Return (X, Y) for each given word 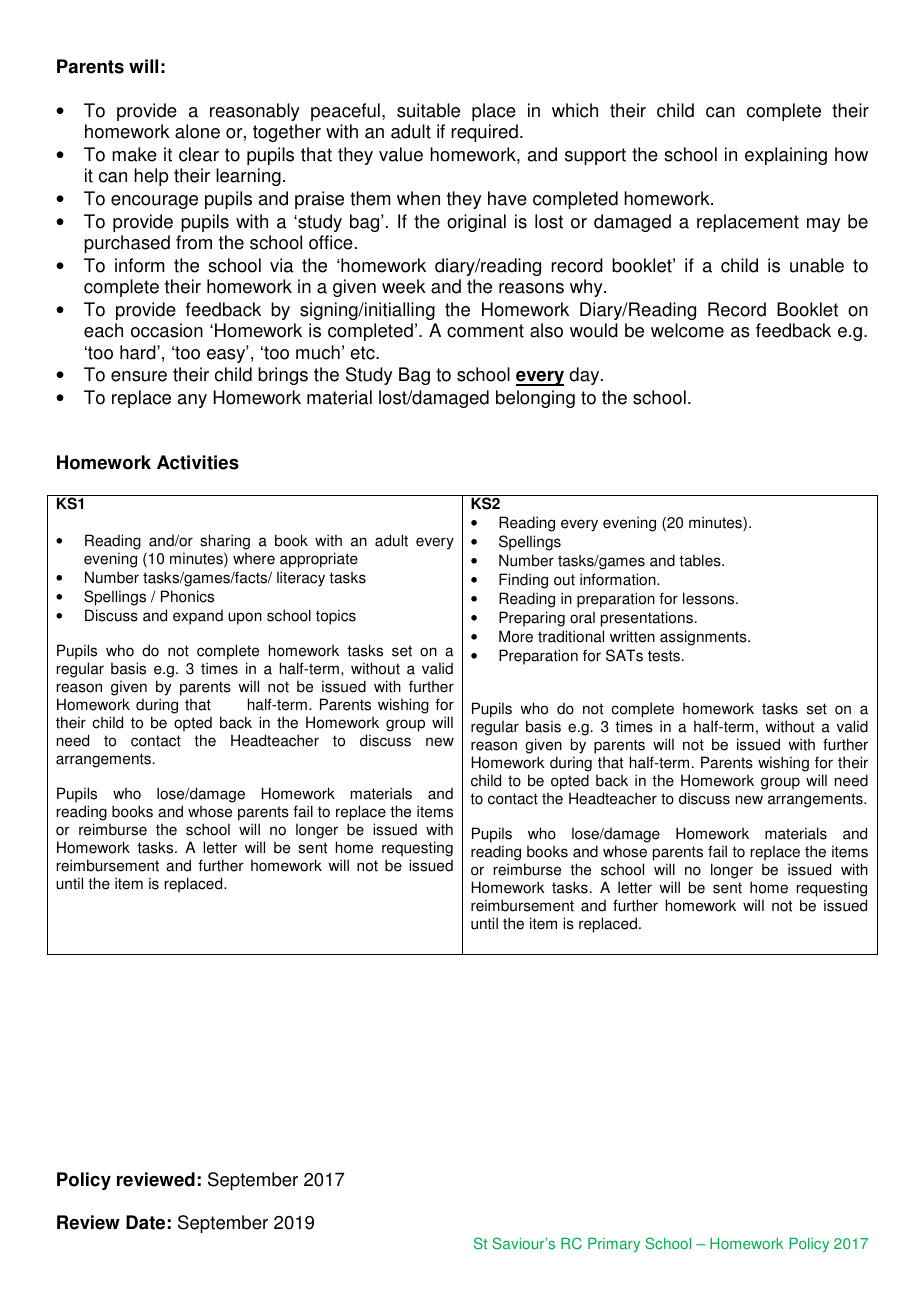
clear (199, 154)
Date (145, 1222)
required (484, 133)
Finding (523, 581)
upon (245, 618)
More (516, 636)
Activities (198, 462)
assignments (704, 638)
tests (664, 656)
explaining (786, 156)
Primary (614, 1245)
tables (701, 560)
